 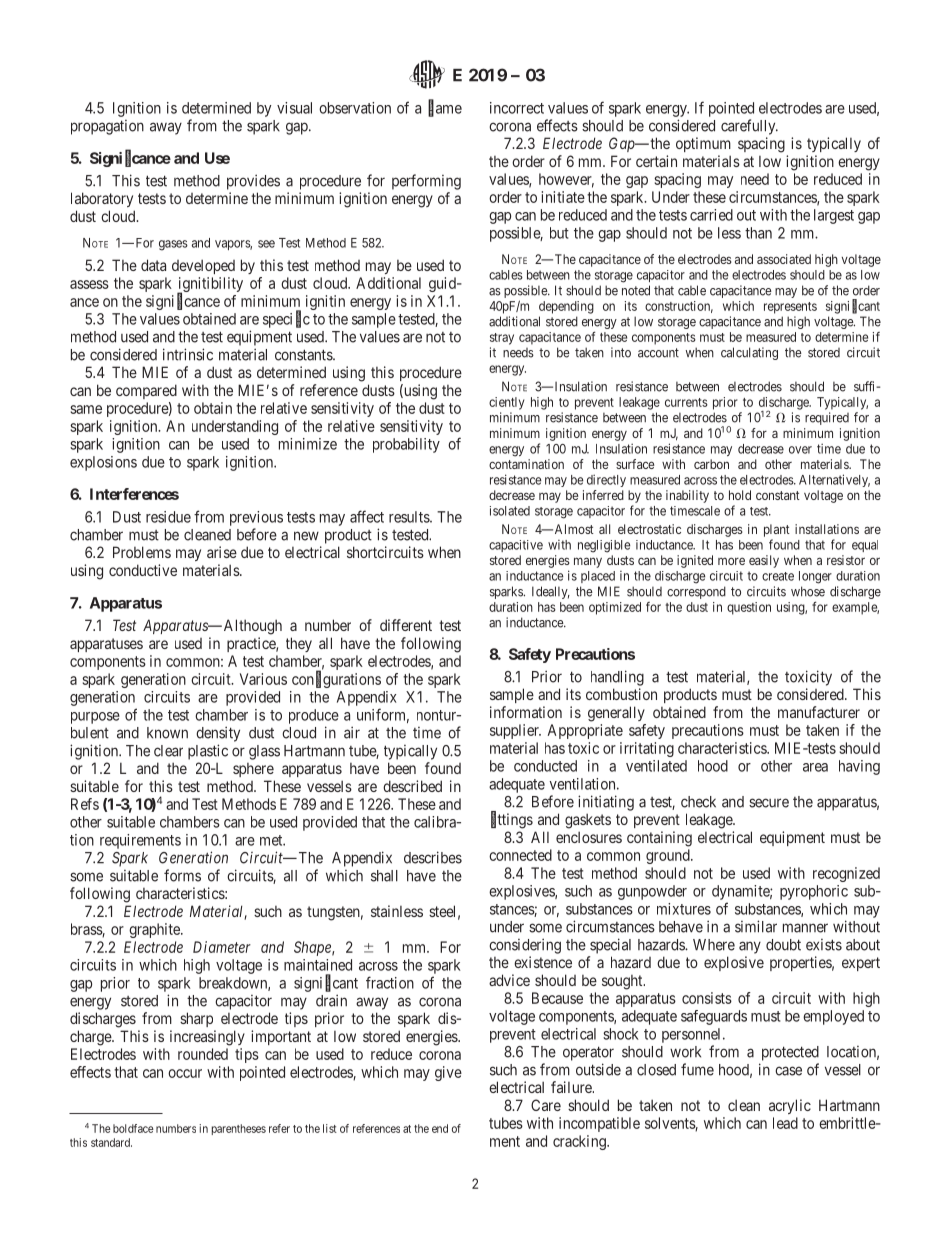 I want to click on optimum, so click(x=703, y=144).
